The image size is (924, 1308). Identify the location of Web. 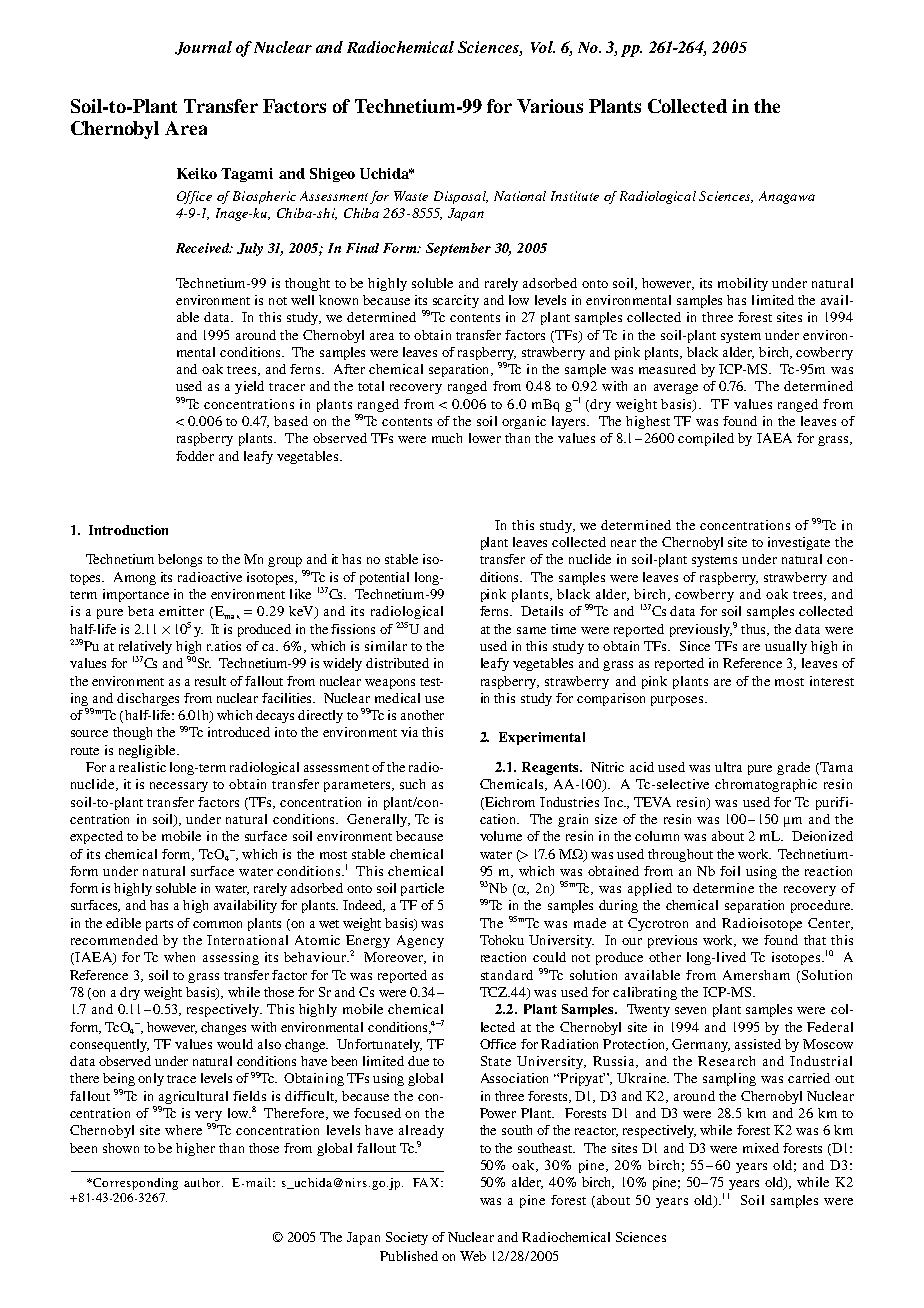
(473, 1256).
